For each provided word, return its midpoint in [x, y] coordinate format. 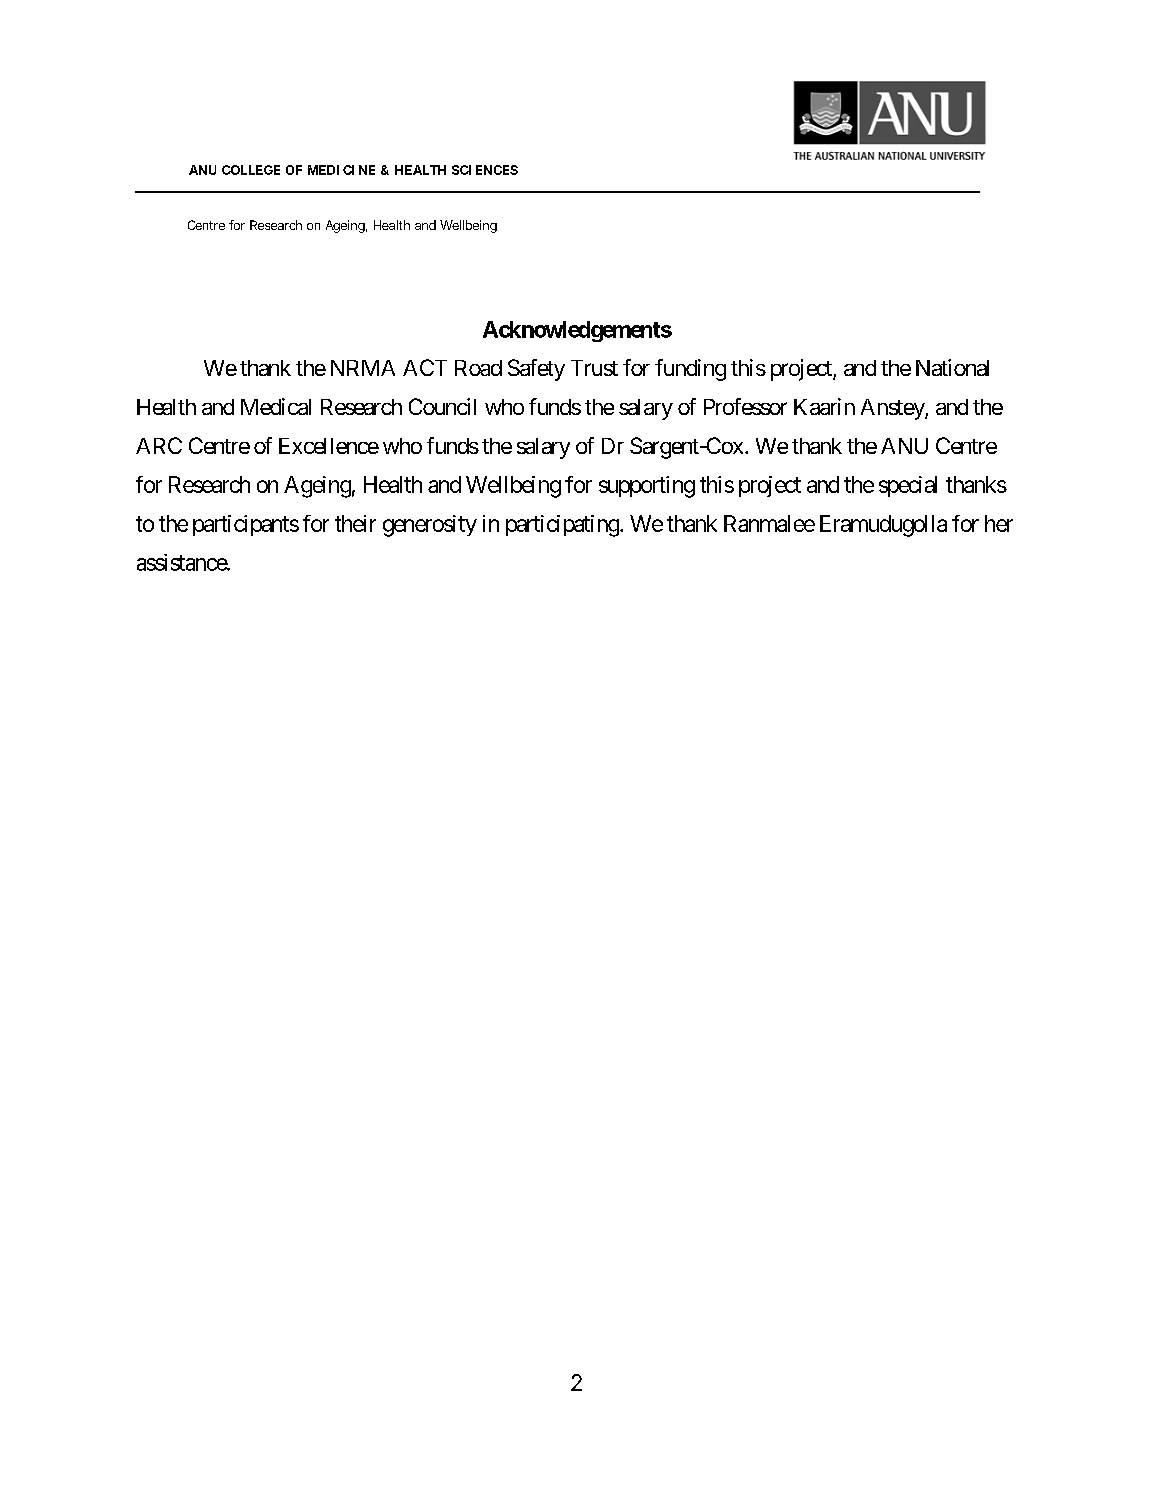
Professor [745, 406]
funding [690, 370]
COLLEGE [251, 170]
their [355, 523]
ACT [425, 367]
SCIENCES [485, 170]
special [908, 486]
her [999, 523]
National [952, 367]
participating [562, 526]
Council [442, 406]
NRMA [363, 368]
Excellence [329, 446]
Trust [594, 368]
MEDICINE [341, 170]
